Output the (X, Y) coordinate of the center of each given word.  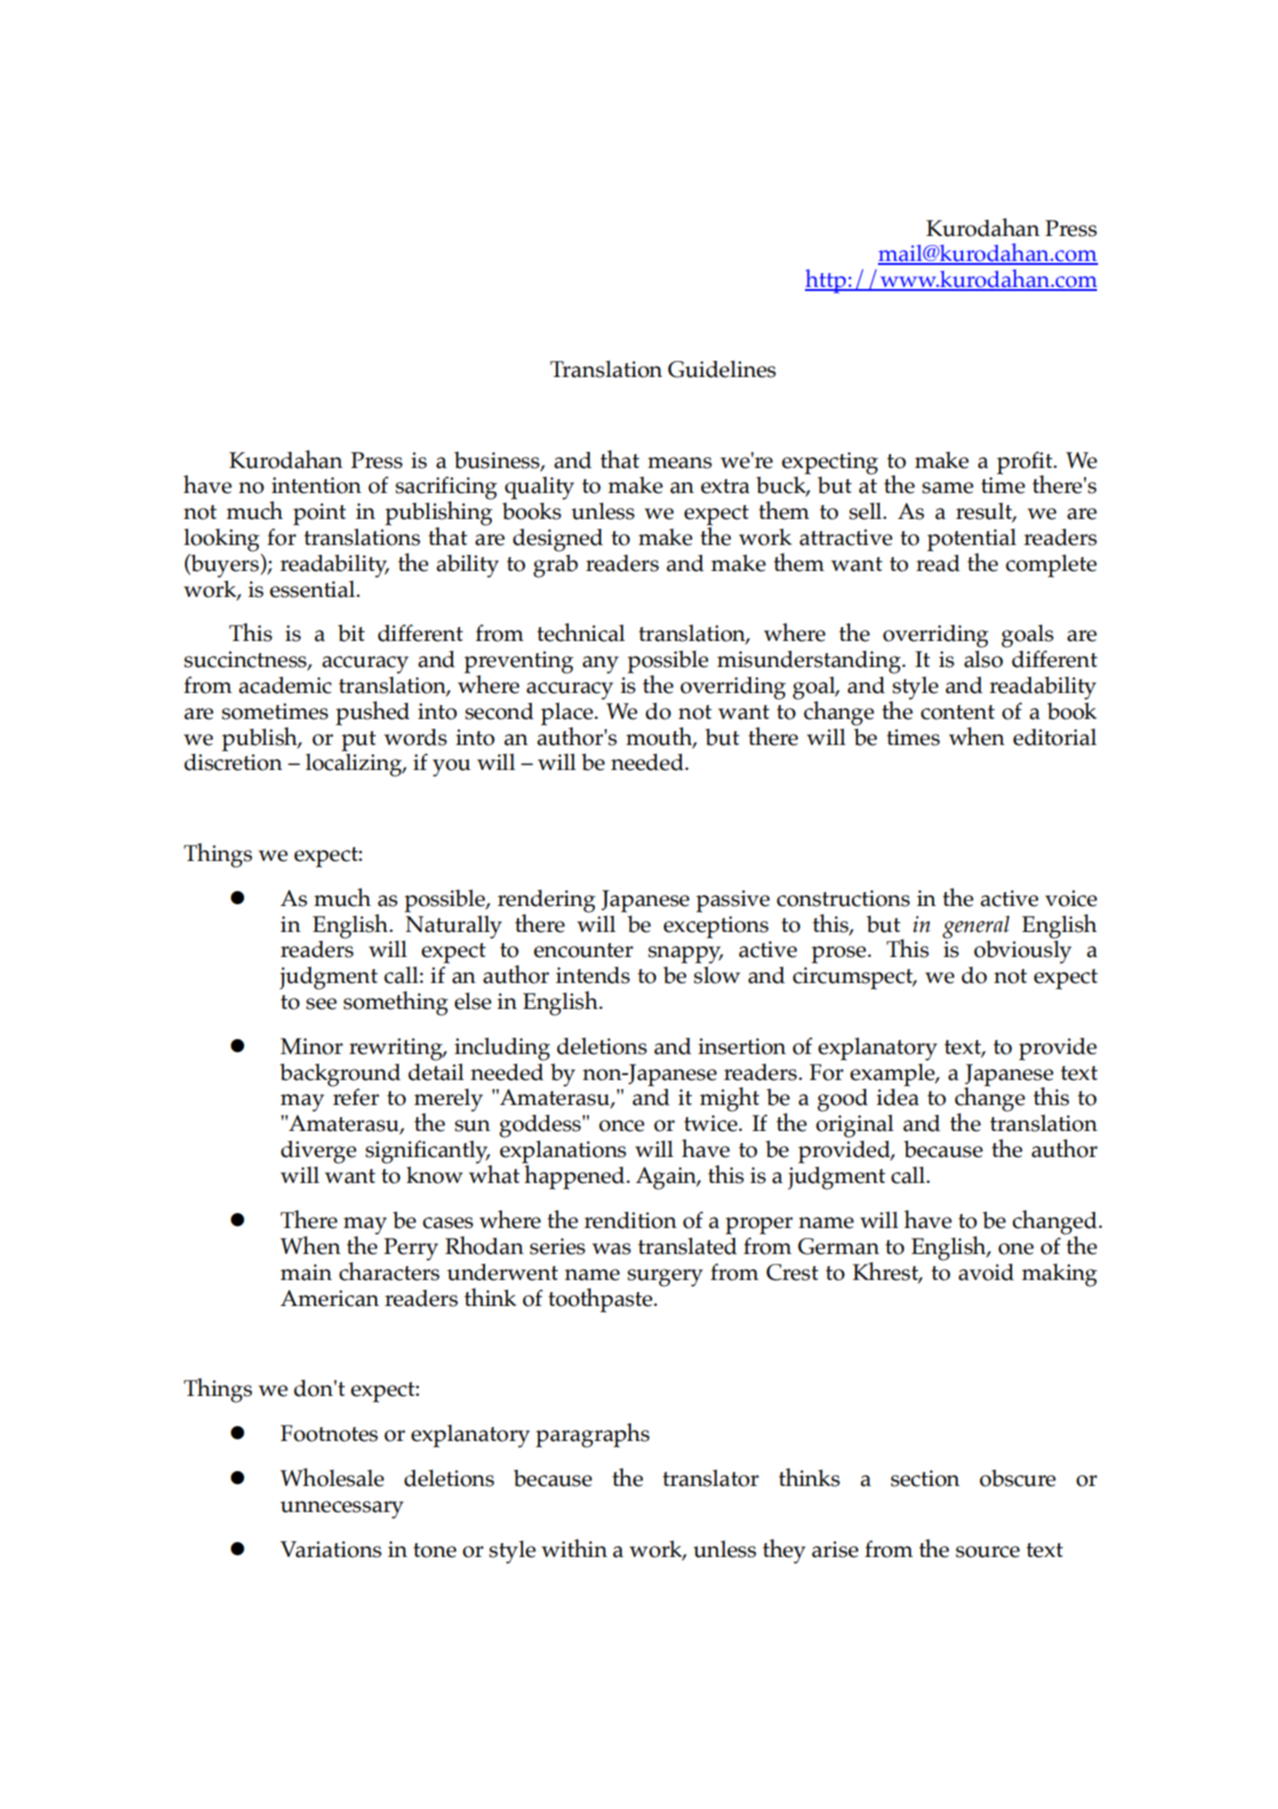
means (680, 463)
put (358, 741)
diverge (319, 1152)
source (988, 1552)
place (568, 714)
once (622, 1126)
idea (898, 1097)
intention (316, 485)
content (958, 712)
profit (1026, 463)
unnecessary (342, 1510)
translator (711, 1478)
